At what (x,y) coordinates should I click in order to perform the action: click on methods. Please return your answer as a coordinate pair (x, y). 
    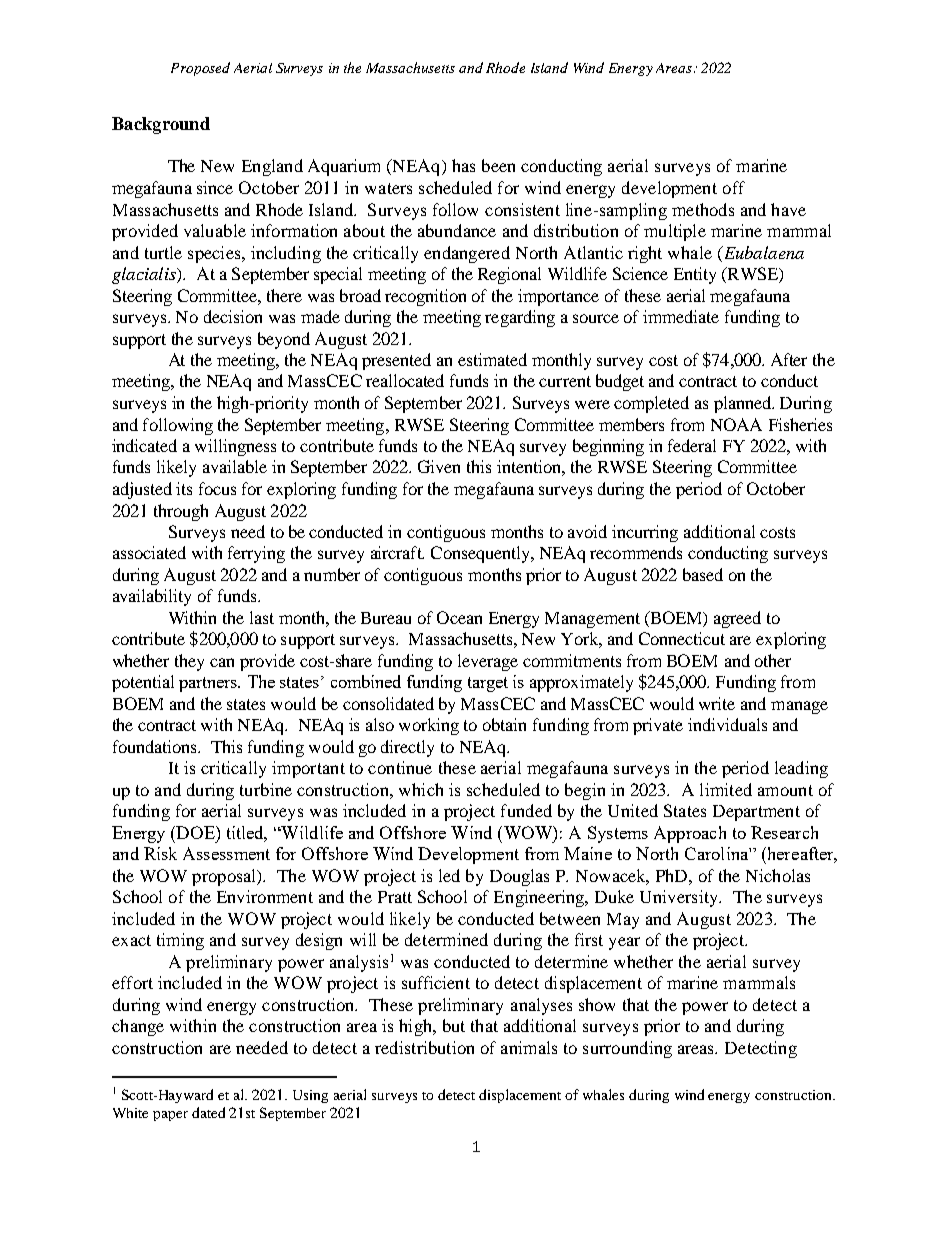
    Looking at the image, I should click on (703, 209).
